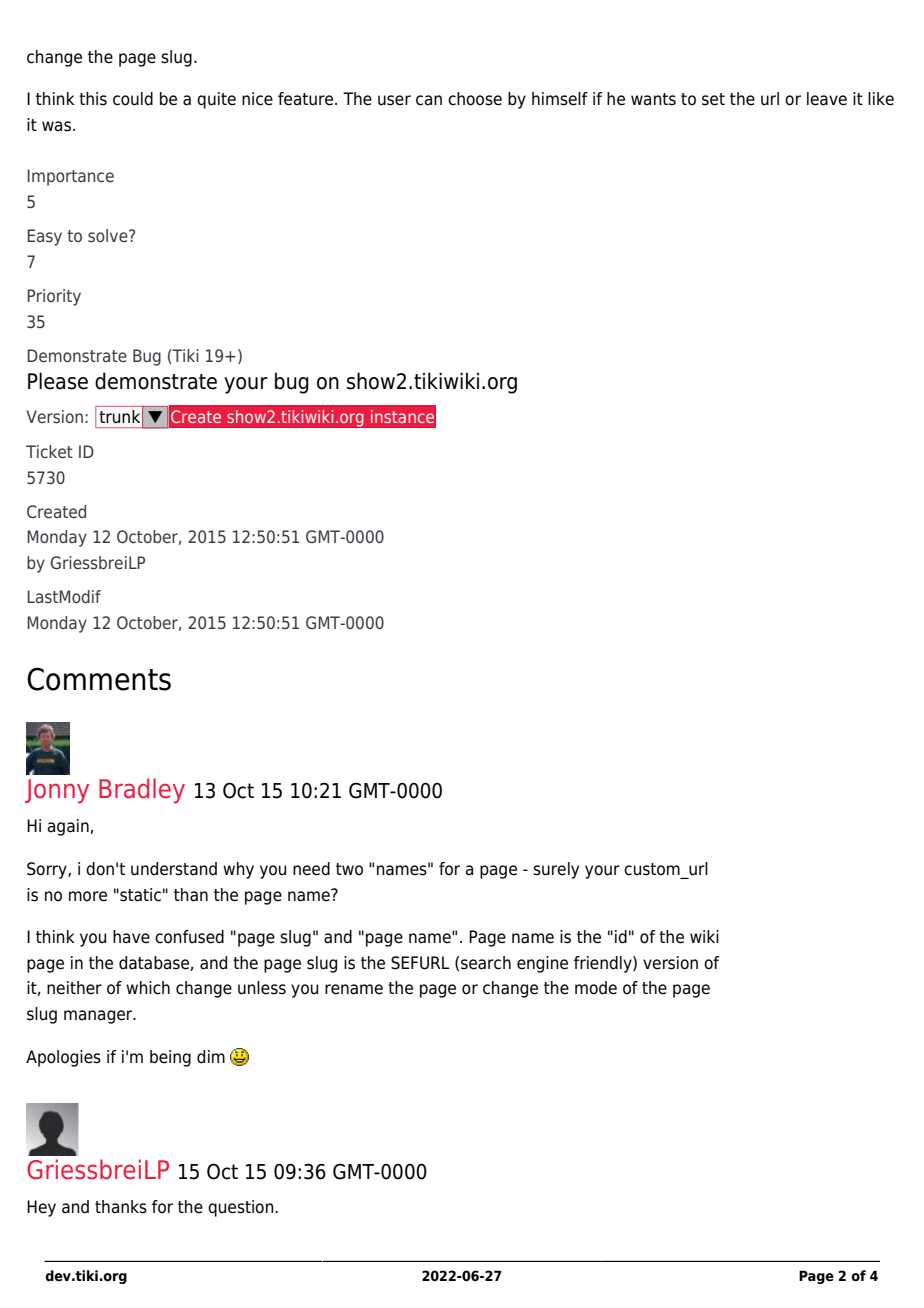 The width and height of the page is (924, 1308). I want to click on Please, so click(58, 381).
